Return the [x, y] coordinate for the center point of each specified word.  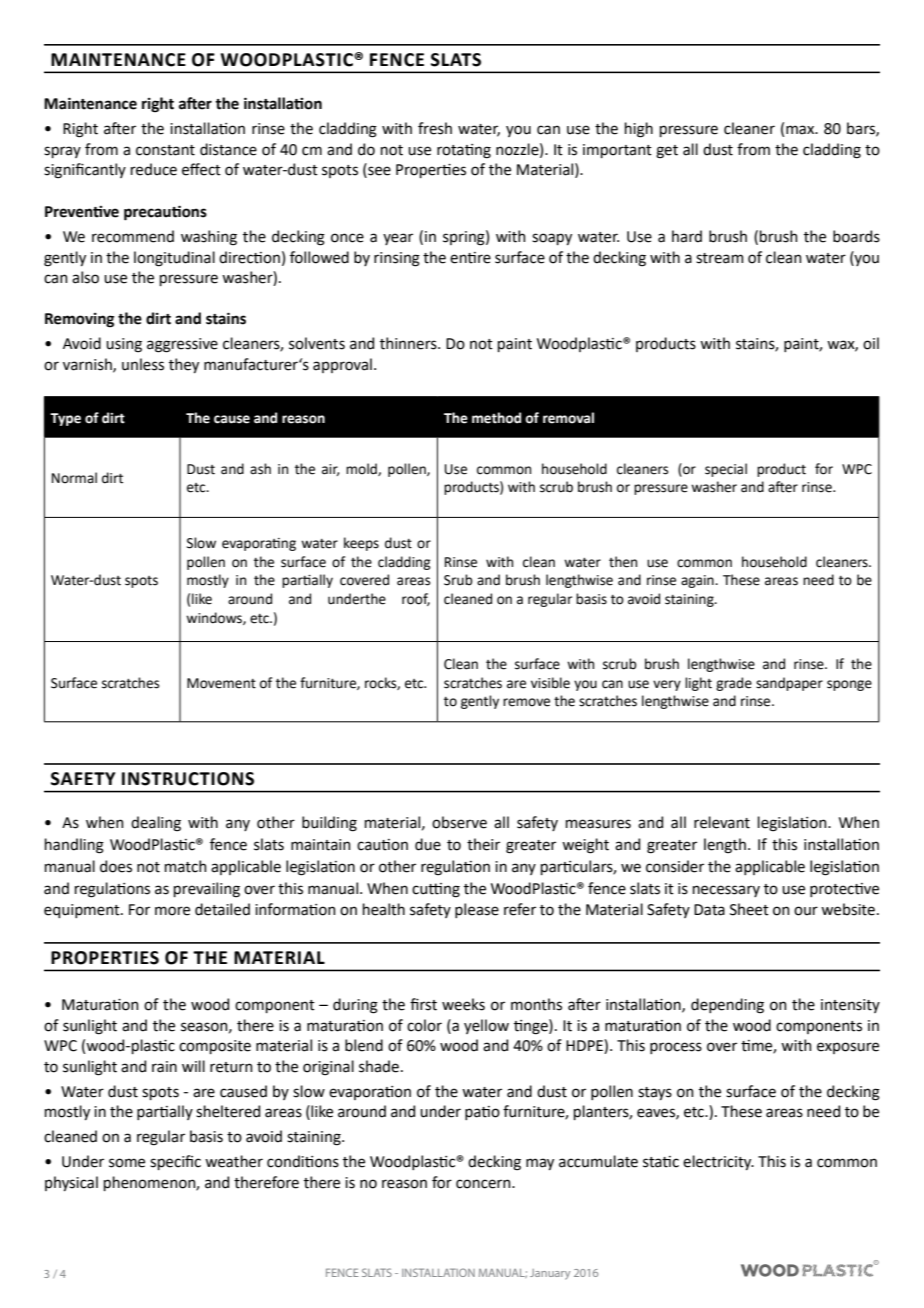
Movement [221, 683]
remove [526, 702]
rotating [464, 151]
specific [175, 1162]
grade [734, 684]
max [801, 130]
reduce [154, 169]
